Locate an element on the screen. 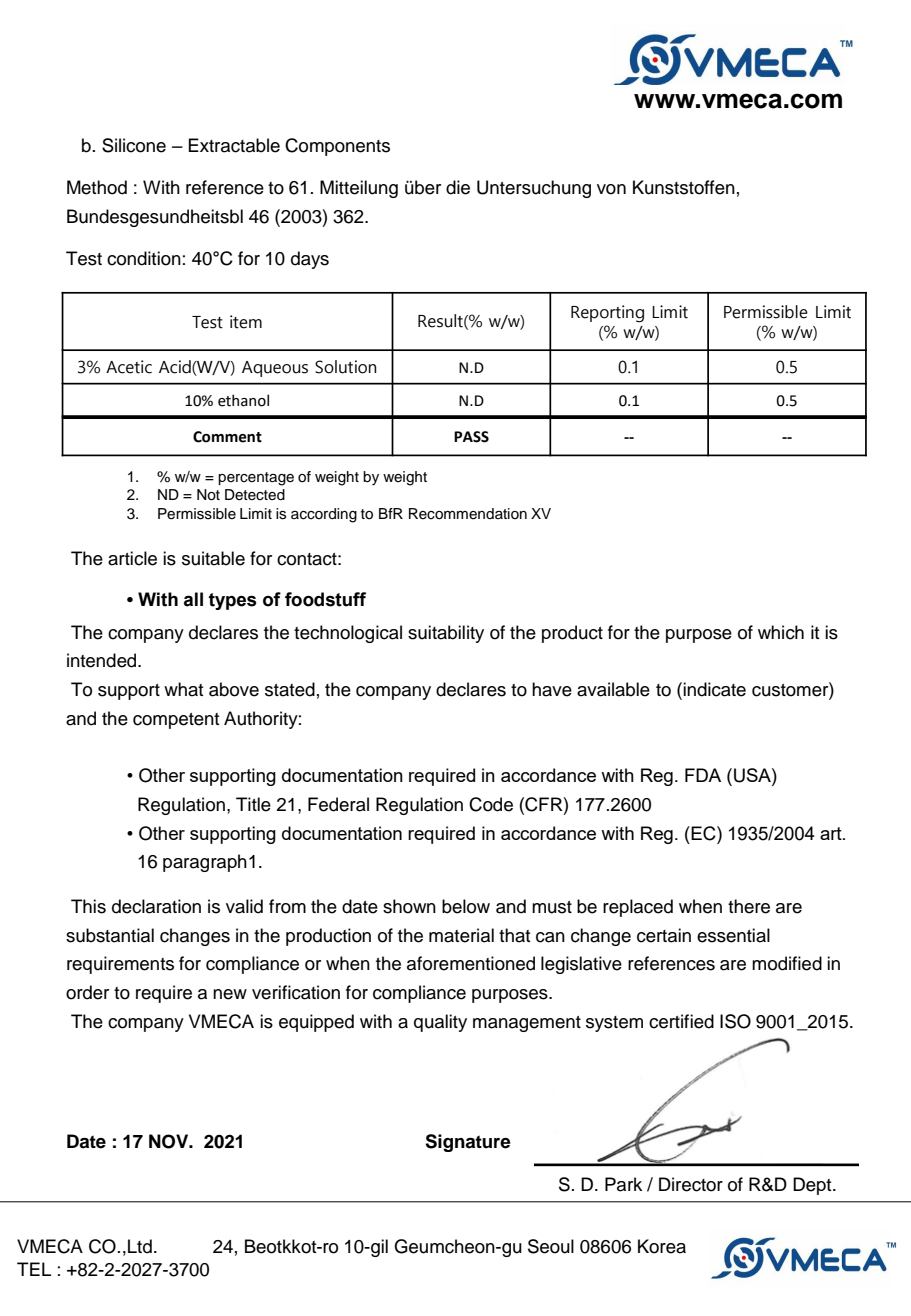  die is located at coordinates (458, 187).
